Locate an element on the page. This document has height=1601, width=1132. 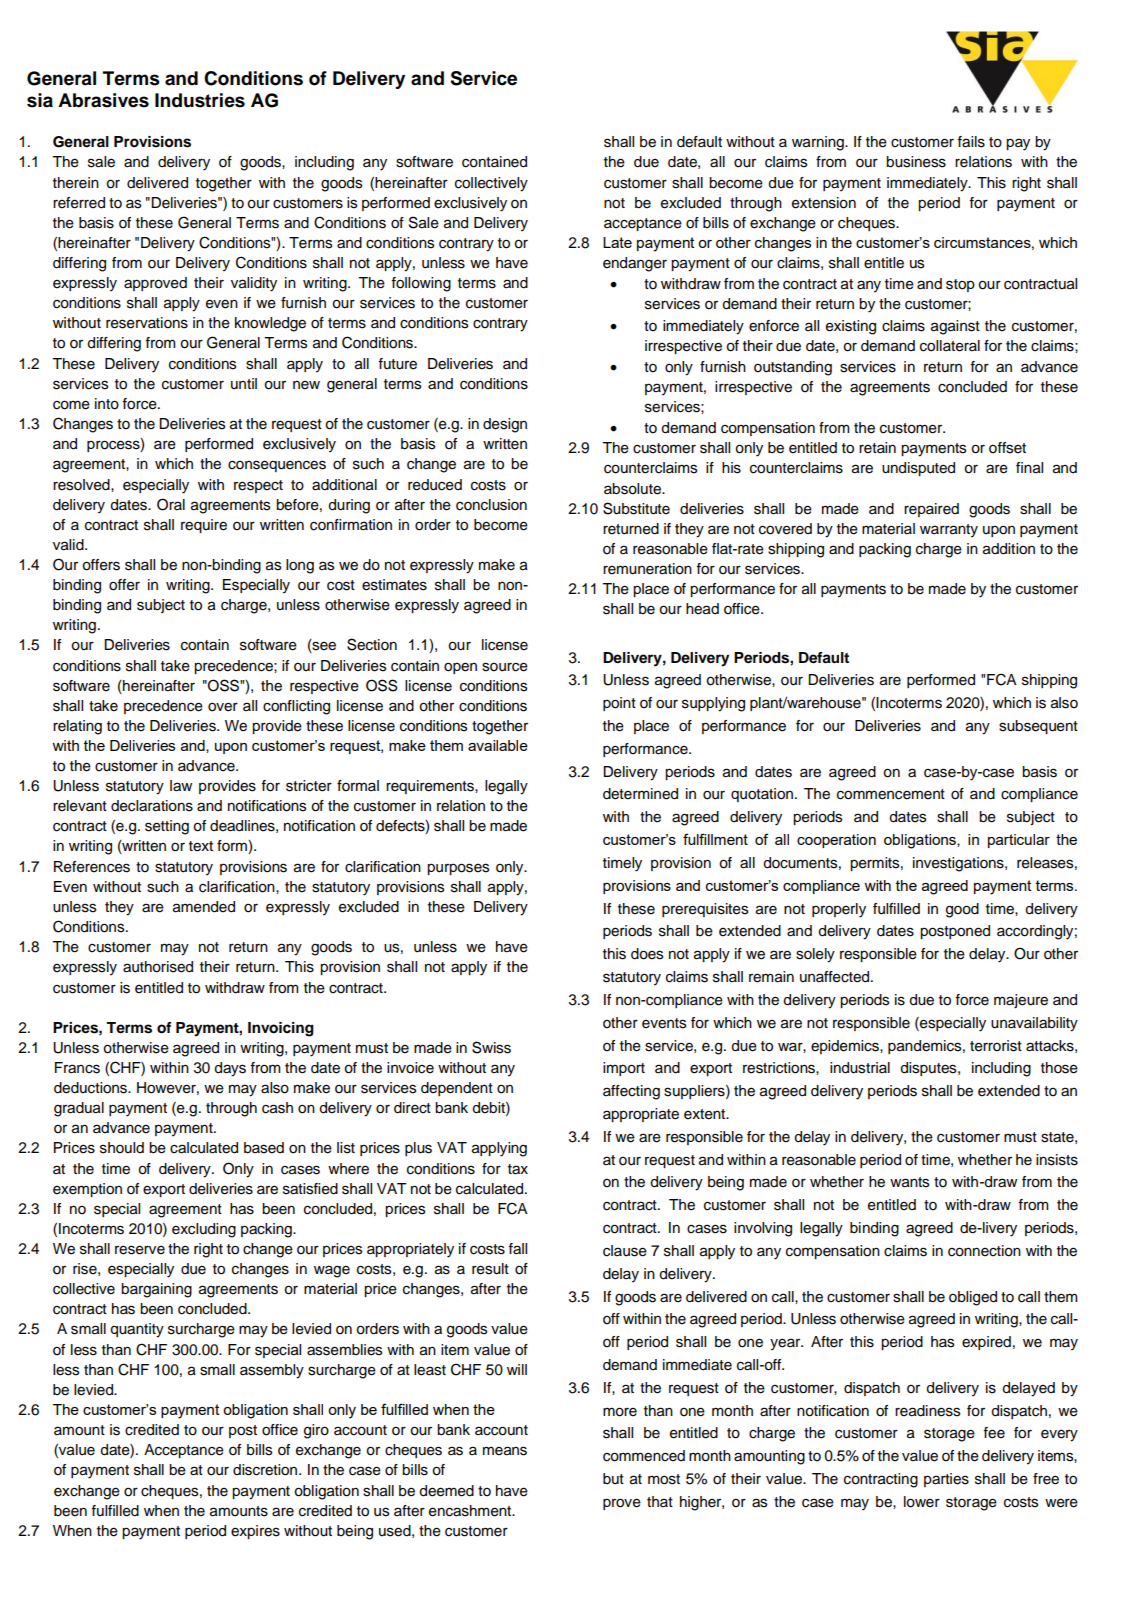
tax is located at coordinates (518, 1169).
